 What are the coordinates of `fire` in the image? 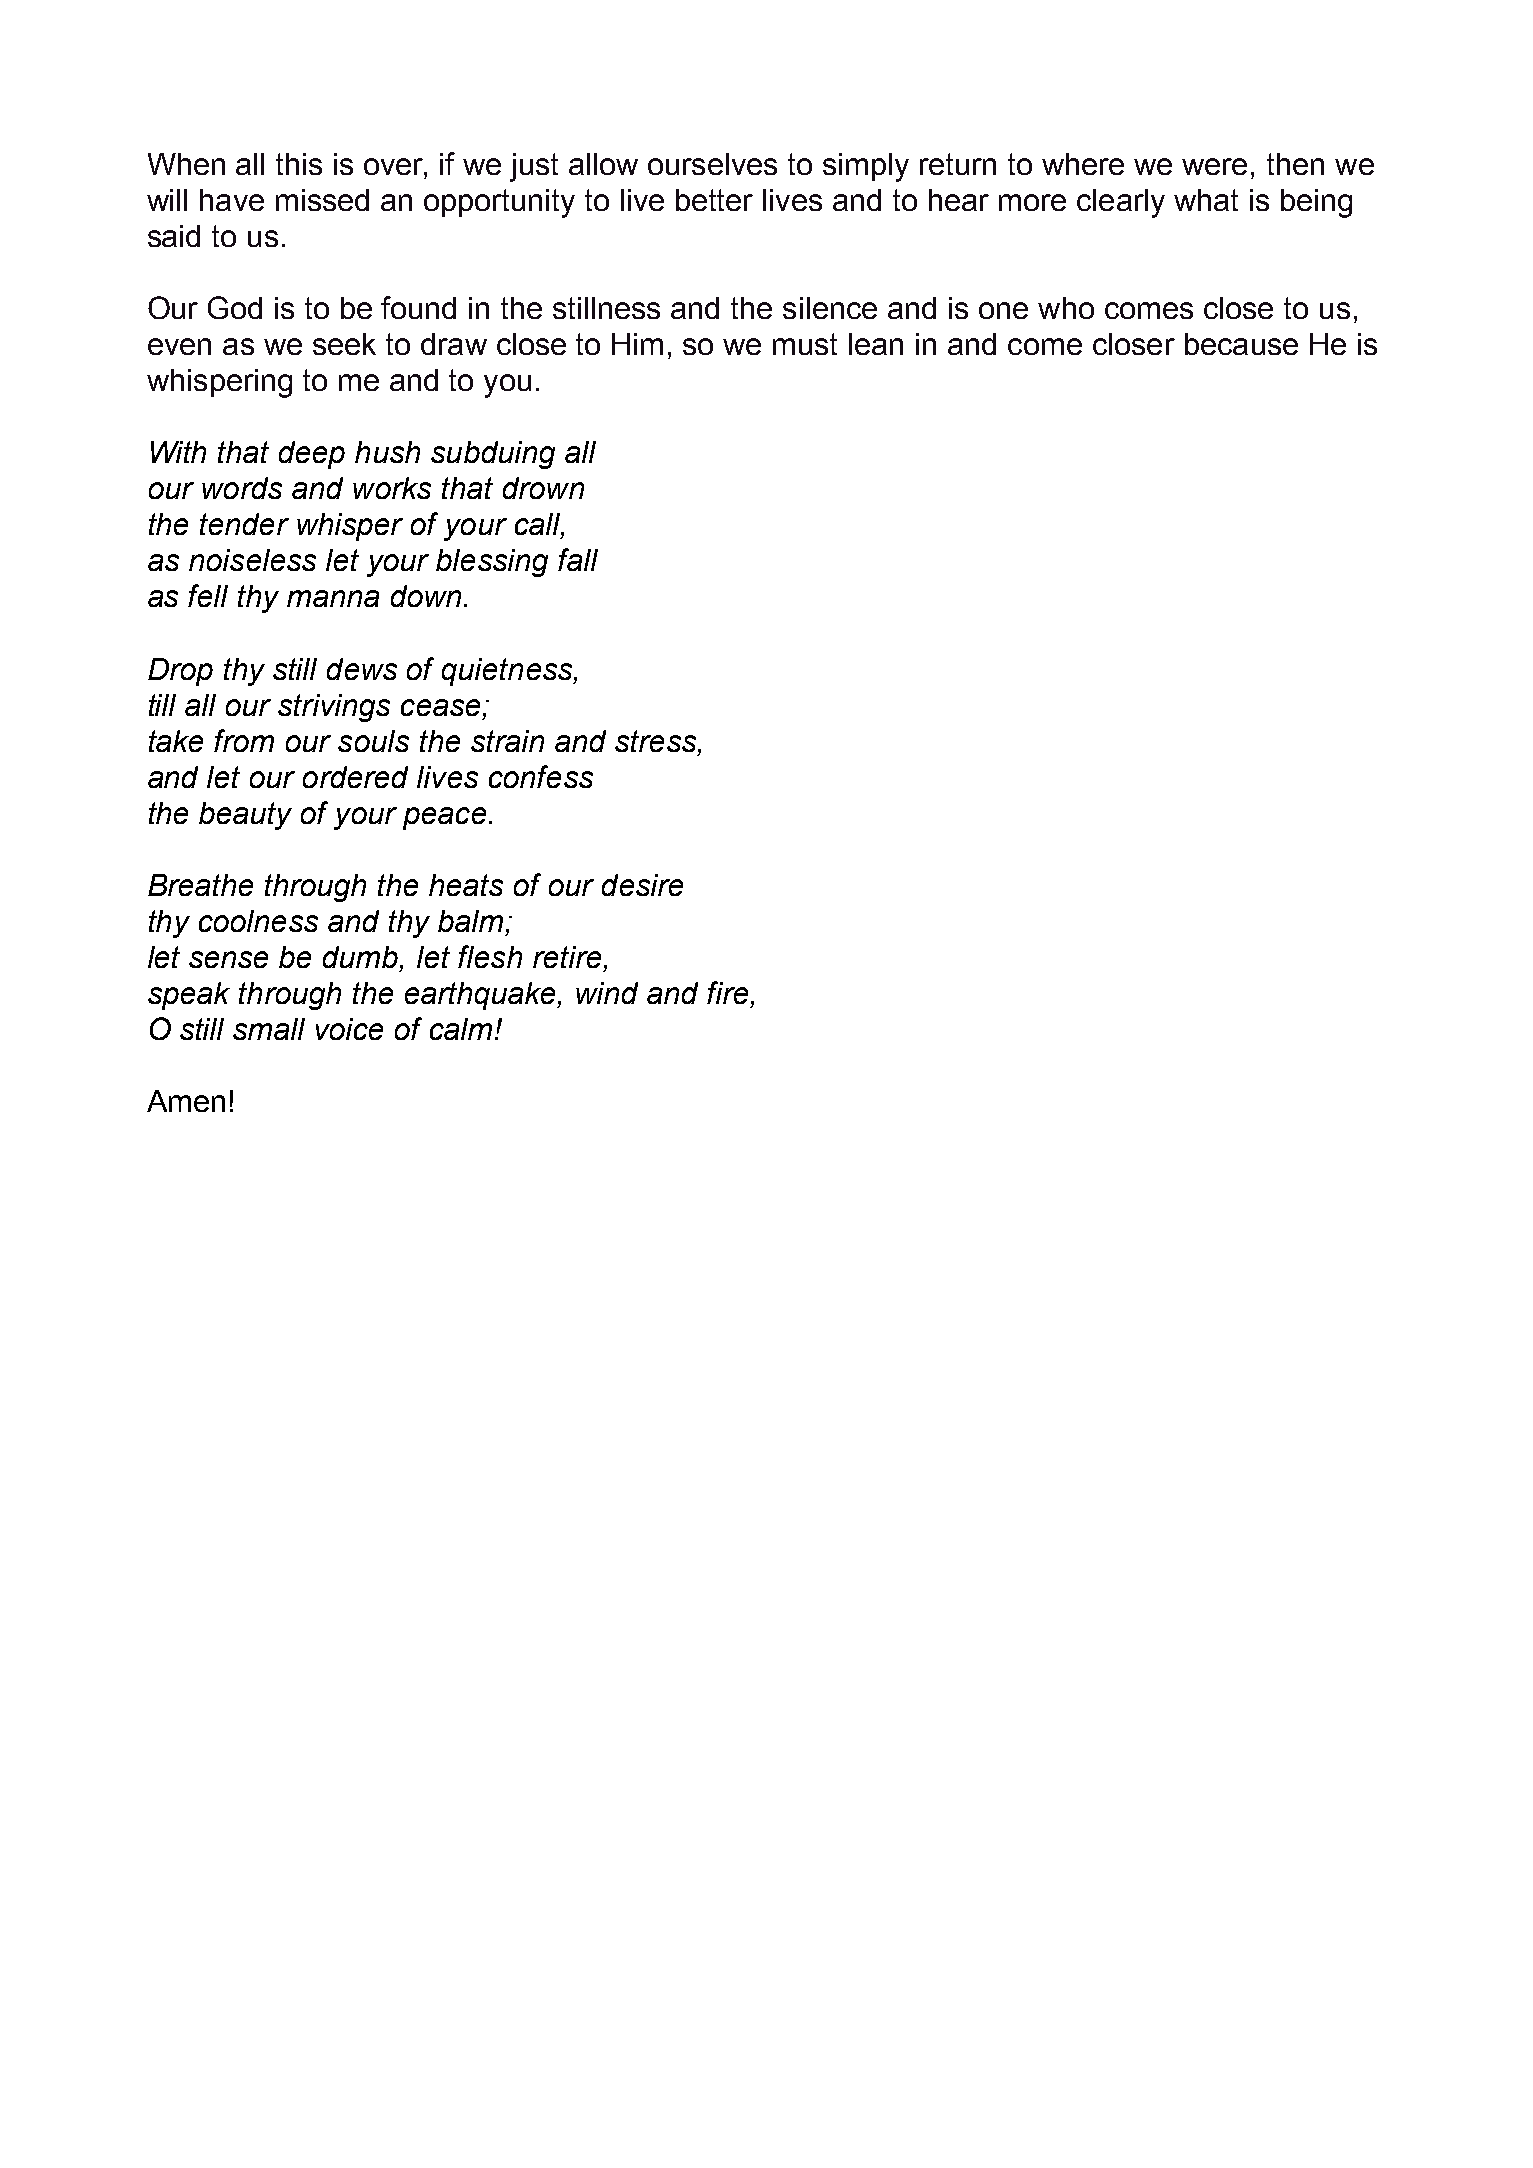 It's located at (729, 994).
